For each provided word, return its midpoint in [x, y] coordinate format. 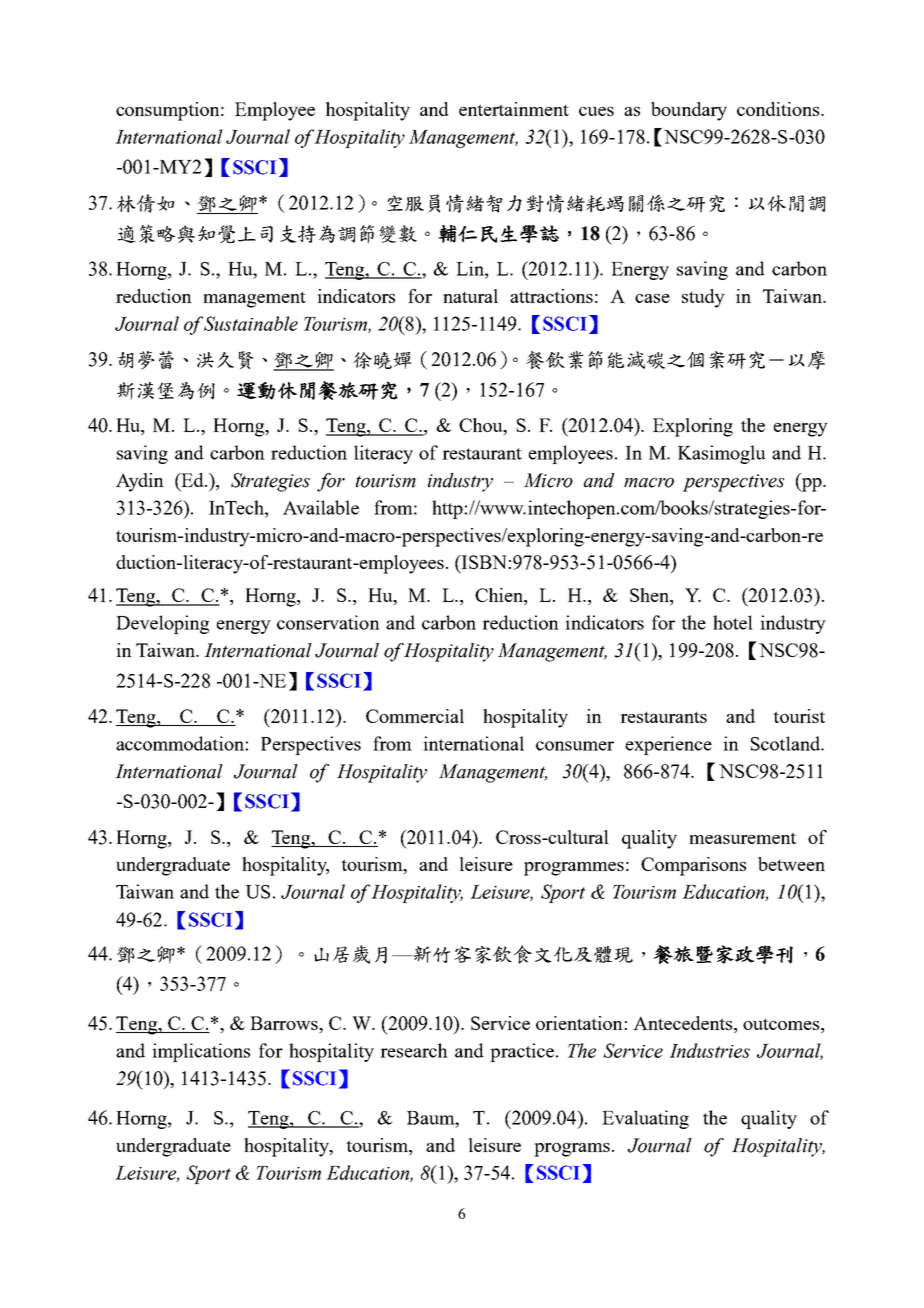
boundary [689, 111]
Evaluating [645, 1119]
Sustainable [251, 323]
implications [201, 1052]
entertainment [514, 109]
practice [522, 1052]
